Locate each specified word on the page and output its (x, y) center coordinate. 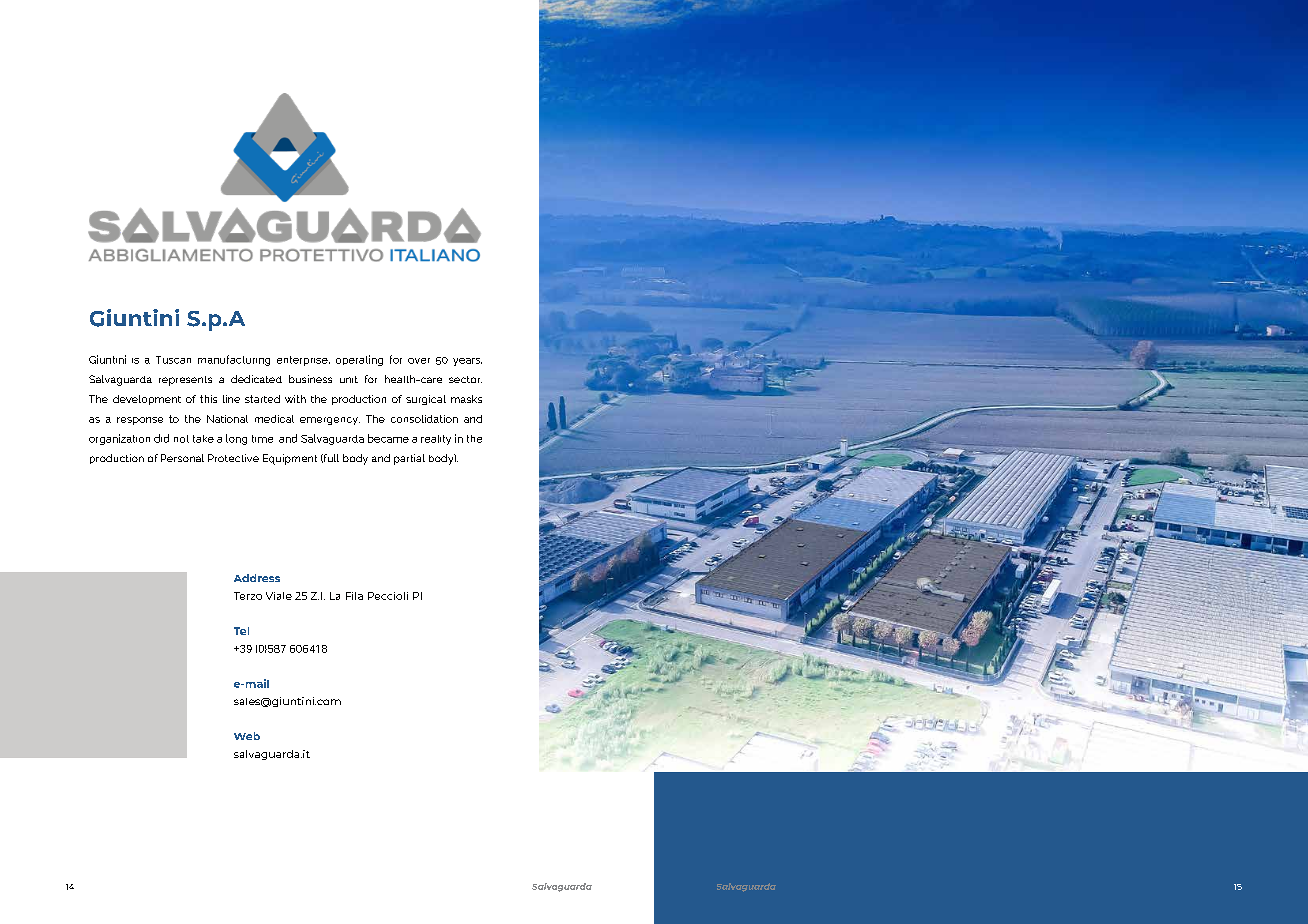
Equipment (290, 459)
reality (436, 440)
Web (247, 736)
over (419, 361)
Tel (241, 631)
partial (409, 459)
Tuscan (173, 360)
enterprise (303, 361)
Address (257, 578)
